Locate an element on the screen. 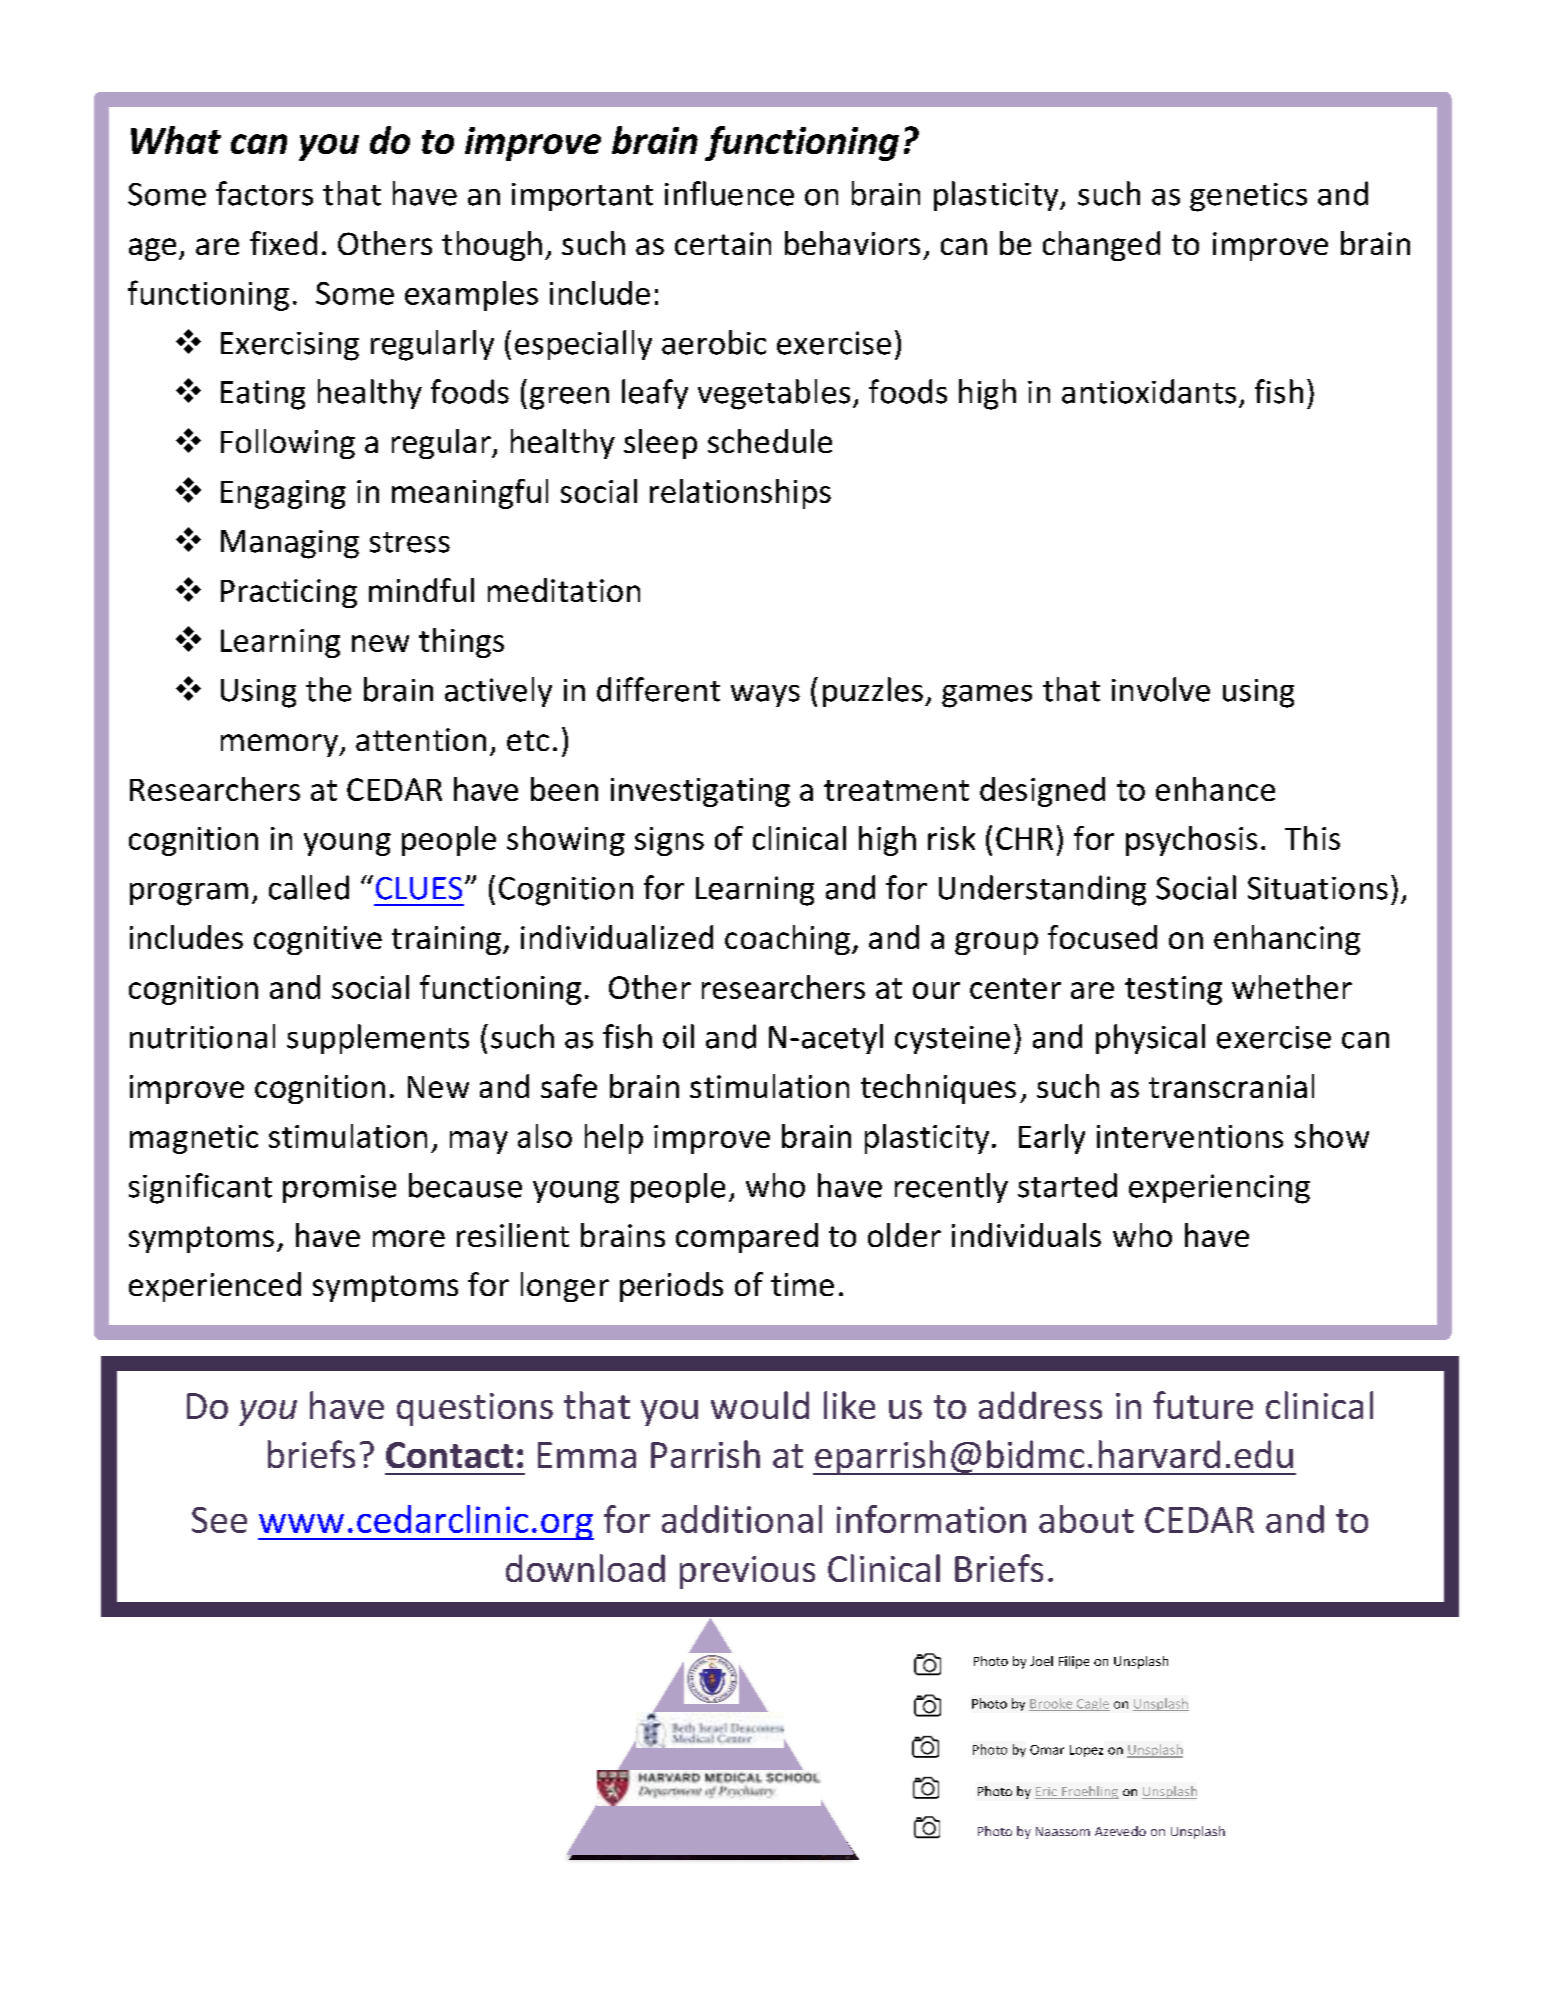  See is located at coordinates (219, 1520).
